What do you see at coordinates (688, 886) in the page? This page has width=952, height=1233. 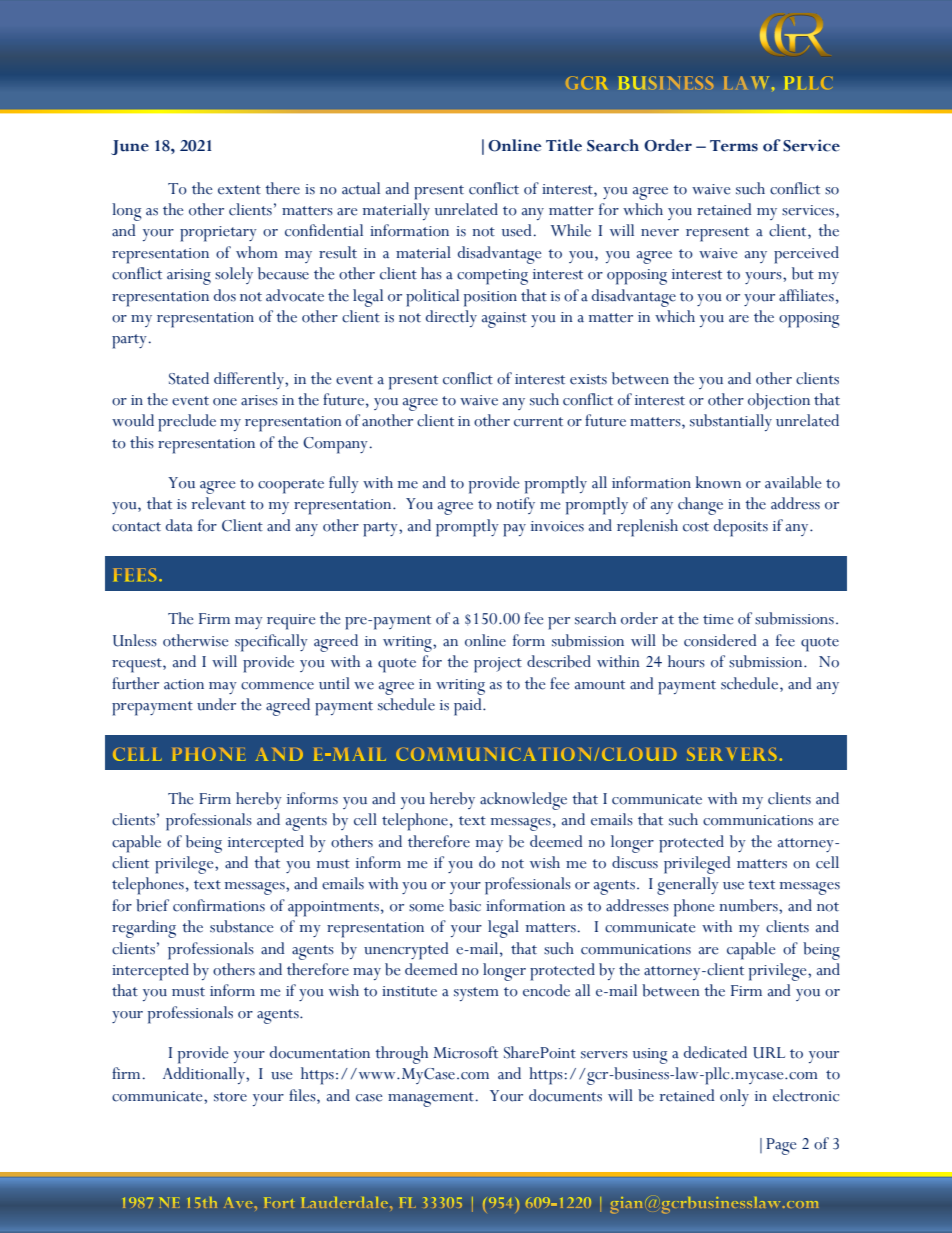 I see `generally` at bounding box center [688, 886].
